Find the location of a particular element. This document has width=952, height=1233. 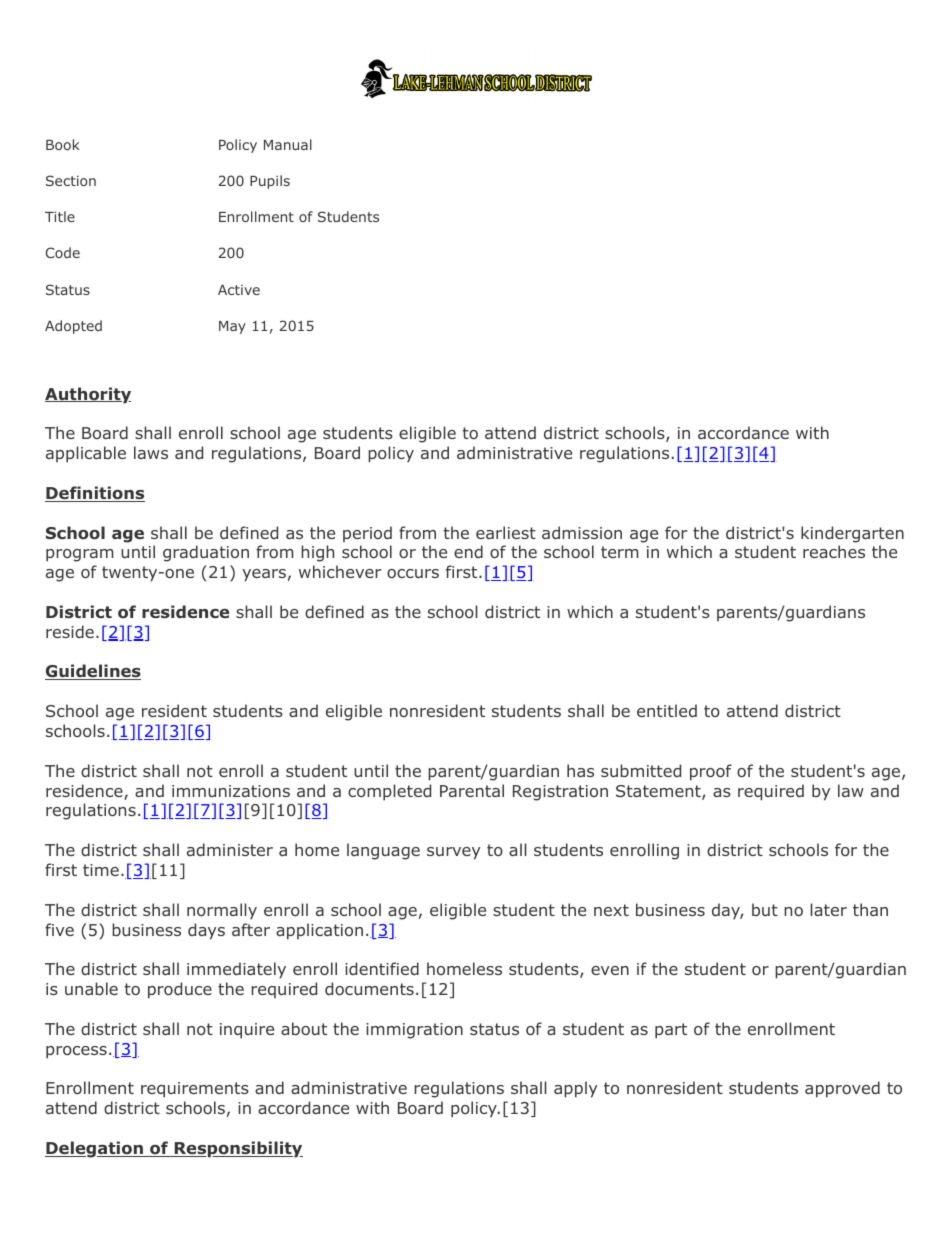

reaches is located at coordinates (834, 551).
